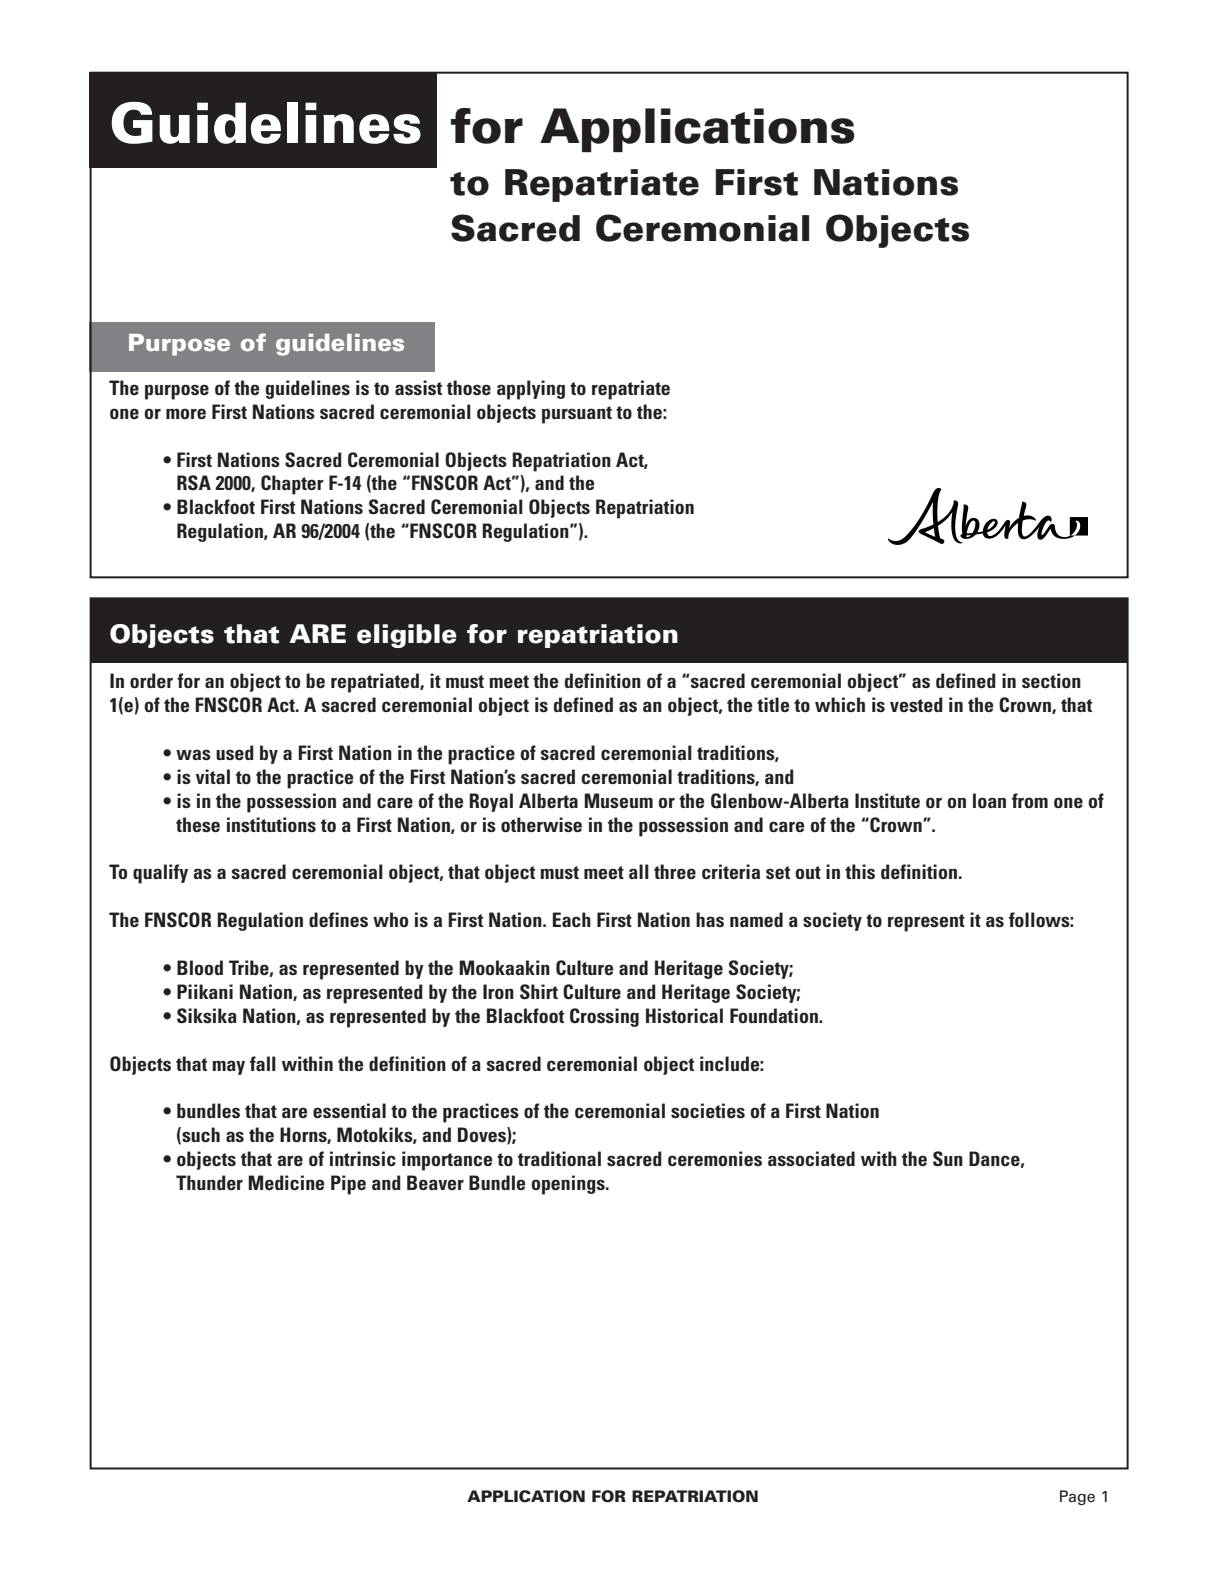 The width and height of the screenshot is (1219, 1577). What do you see at coordinates (948, 1159) in the screenshot?
I see `Sun` at bounding box center [948, 1159].
